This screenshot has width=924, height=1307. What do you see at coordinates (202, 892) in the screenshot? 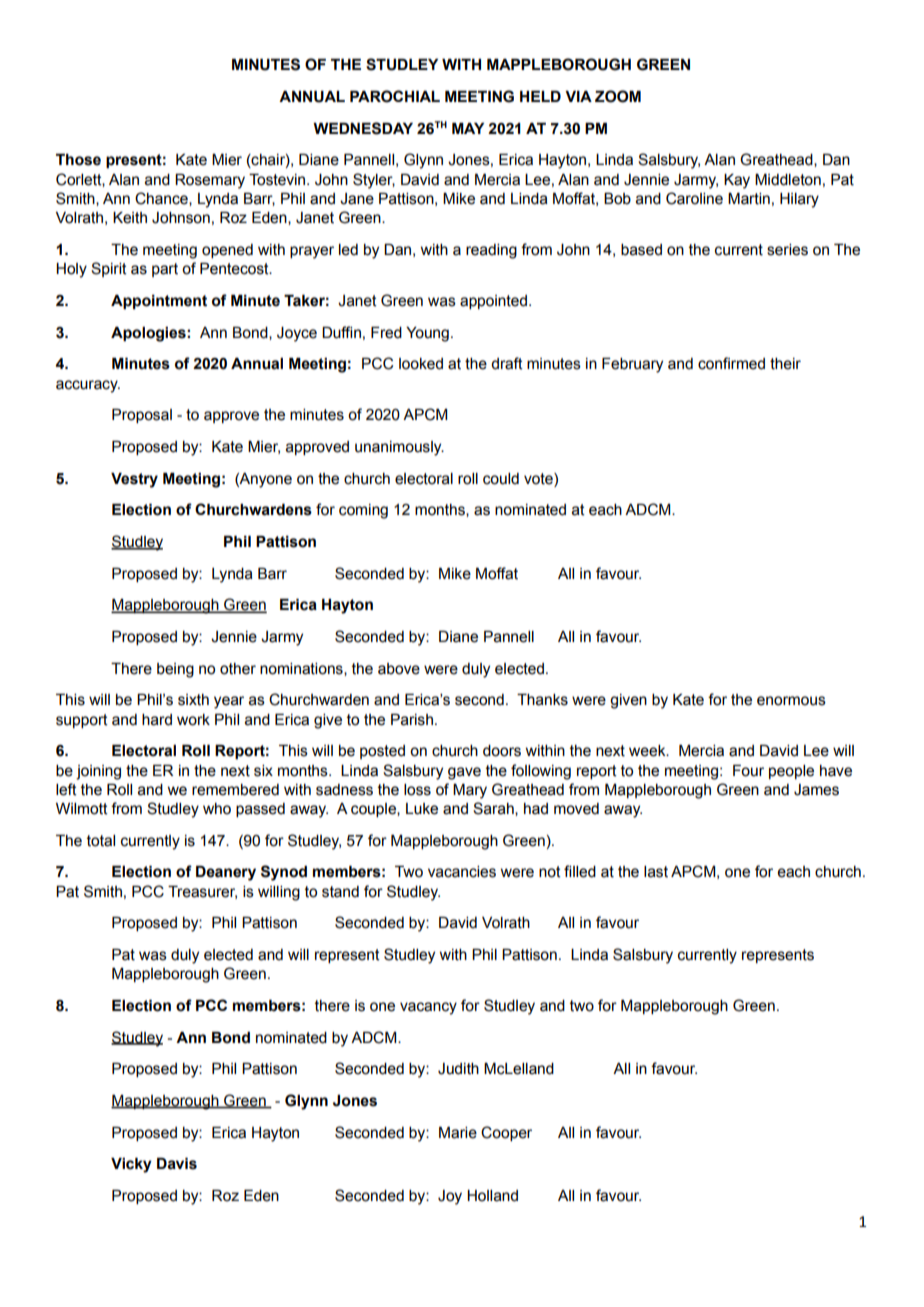
I see `Treasurer` at bounding box center [202, 892].
